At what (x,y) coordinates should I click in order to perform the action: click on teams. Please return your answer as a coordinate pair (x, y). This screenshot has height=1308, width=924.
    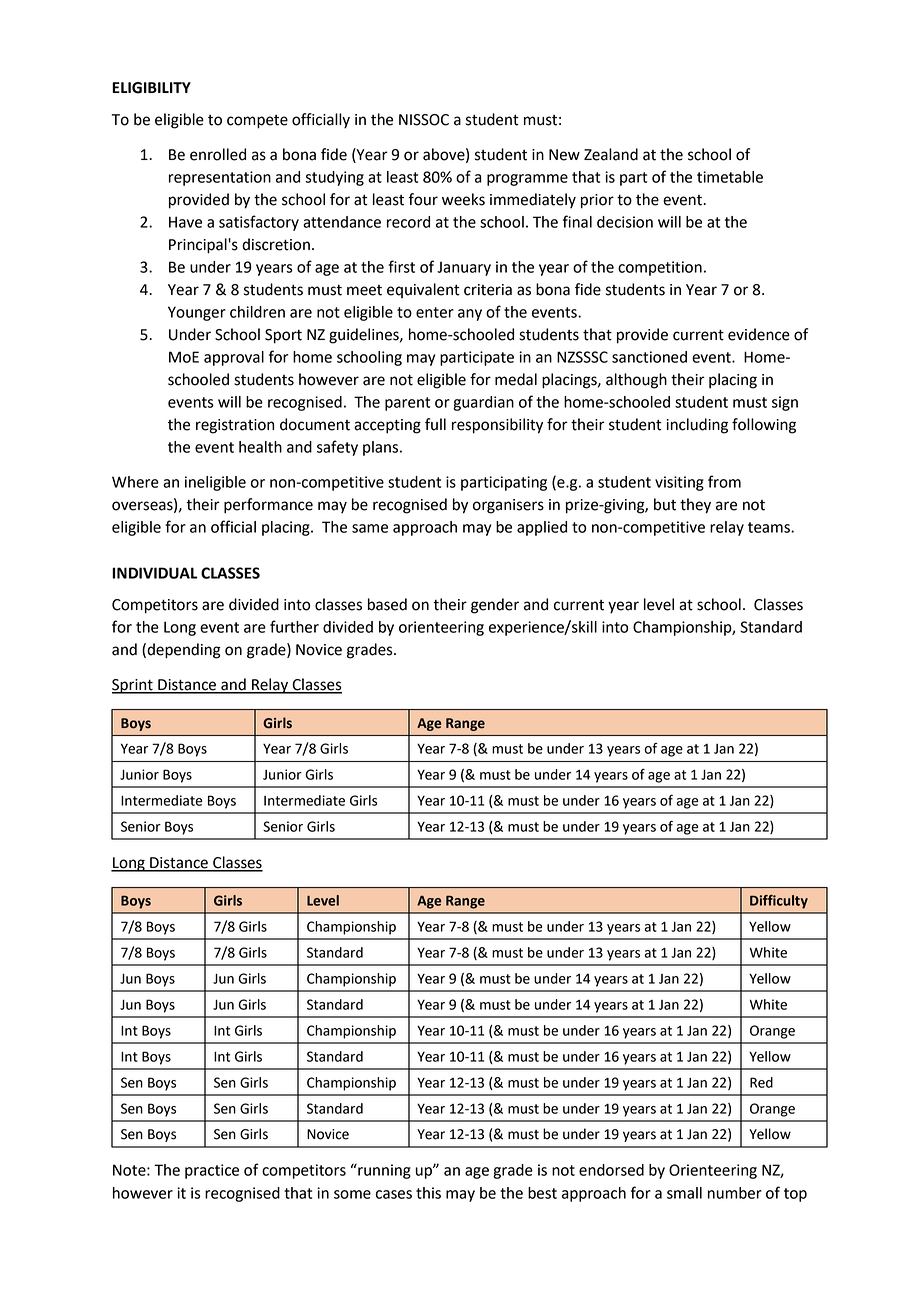
    Looking at the image, I should click on (770, 527).
